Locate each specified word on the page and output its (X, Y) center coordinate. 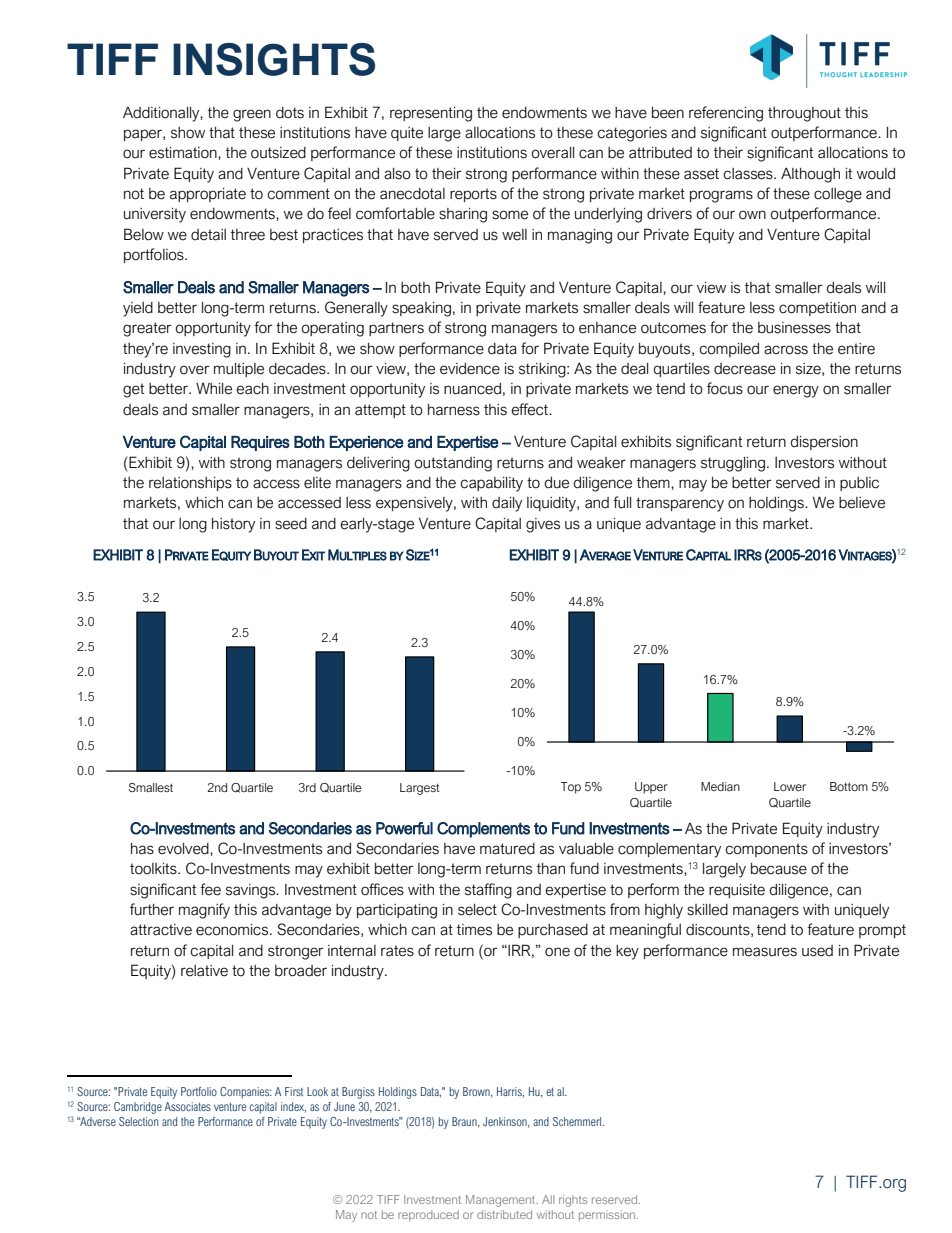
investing (202, 350)
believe (862, 503)
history (233, 525)
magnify (204, 911)
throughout (804, 114)
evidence (470, 369)
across (786, 350)
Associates (187, 1106)
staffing (488, 891)
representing (431, 114)
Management (502, 1201)
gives (543, 525)
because (779, 869)
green (252, 115)
